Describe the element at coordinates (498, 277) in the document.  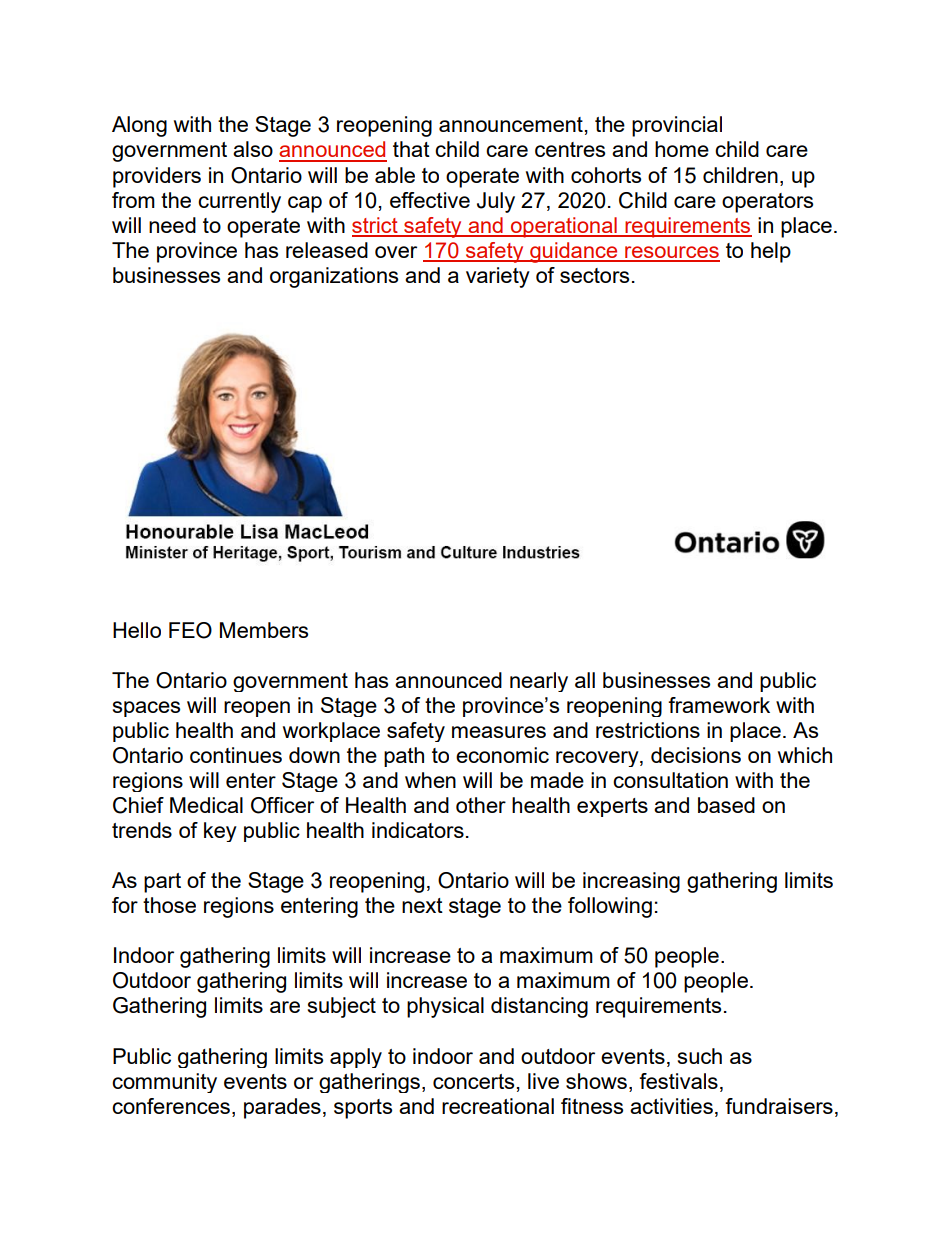
I see `variety` at that location.
